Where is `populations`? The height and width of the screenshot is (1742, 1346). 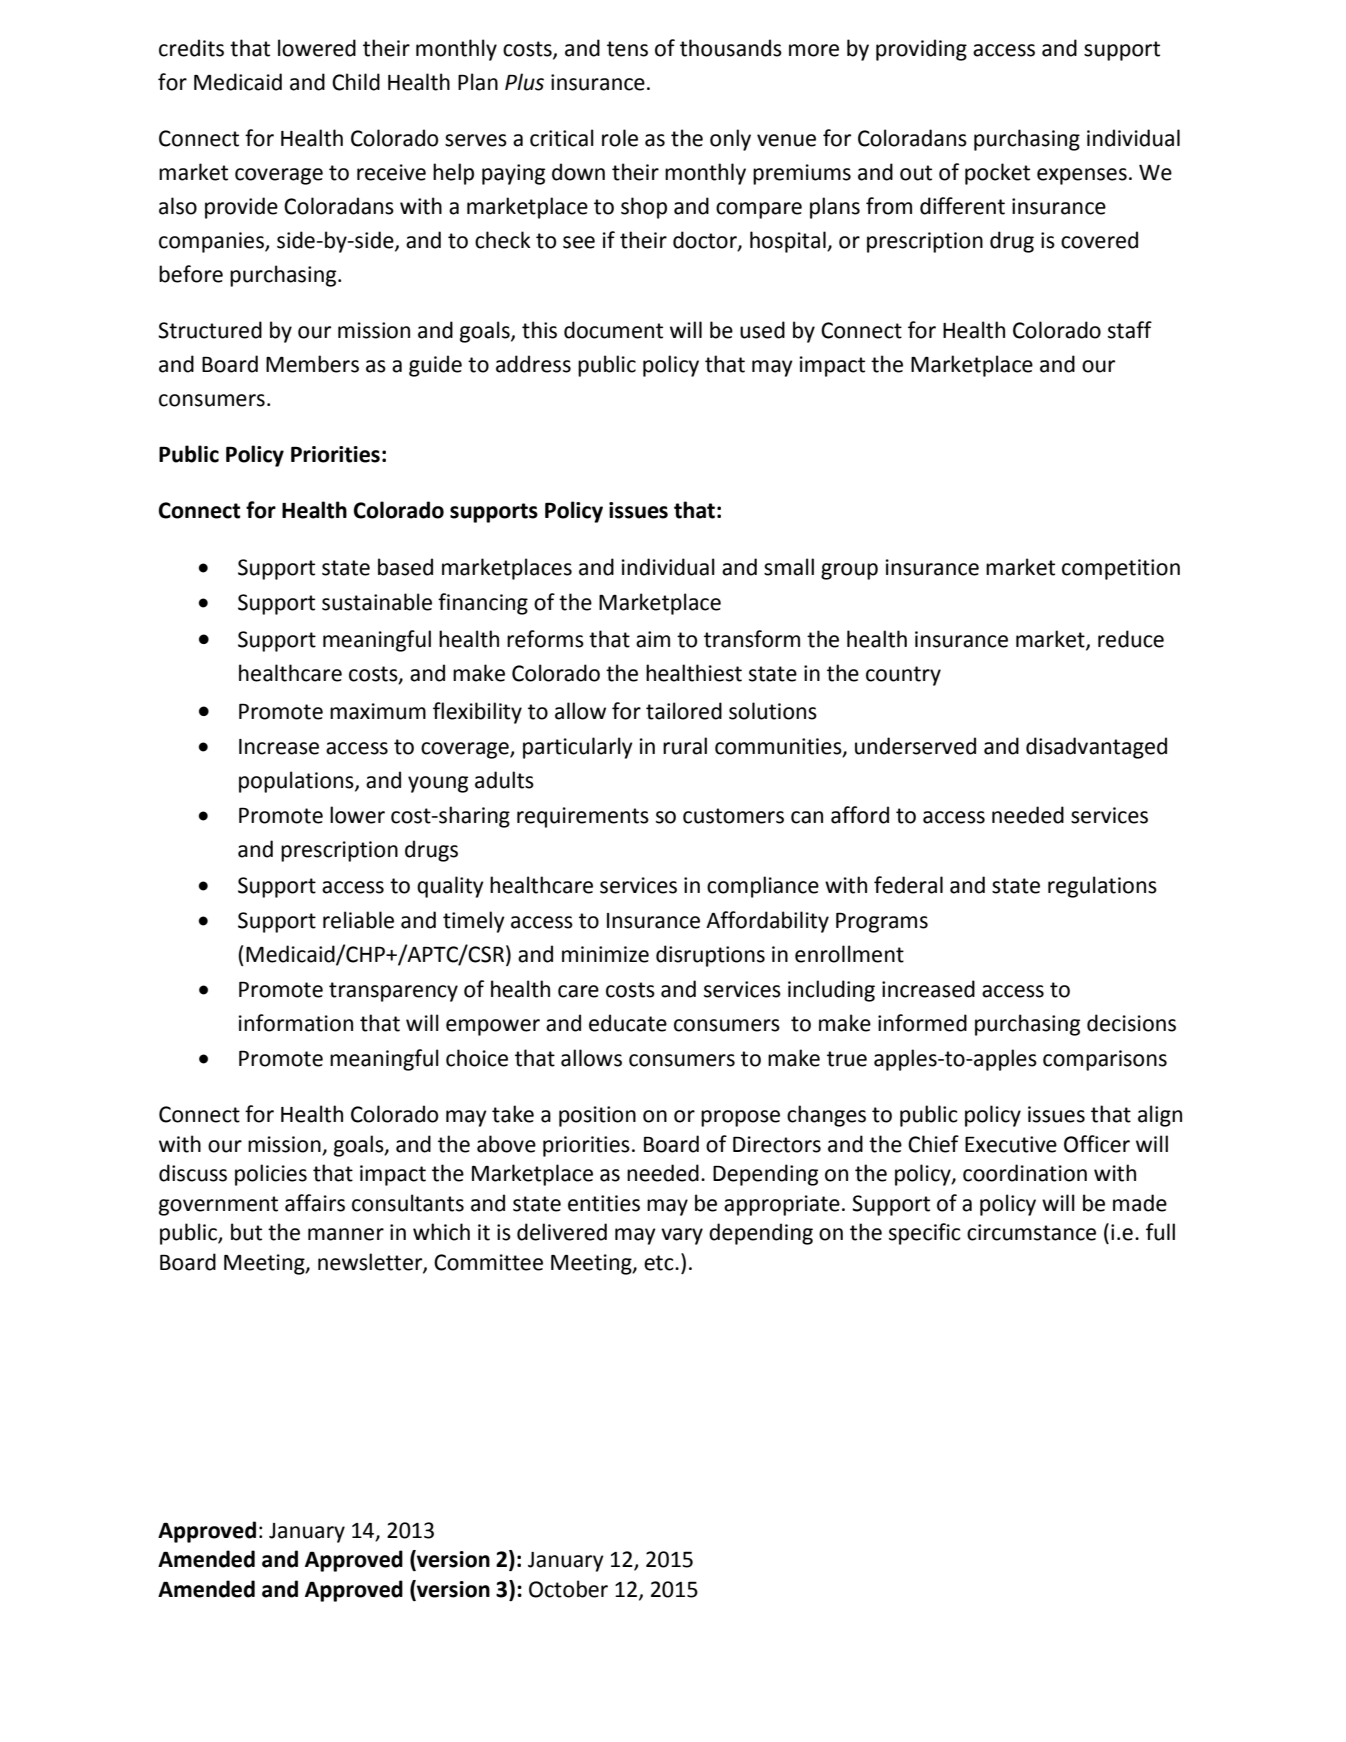
populations is located at coordinates (297, 782).
